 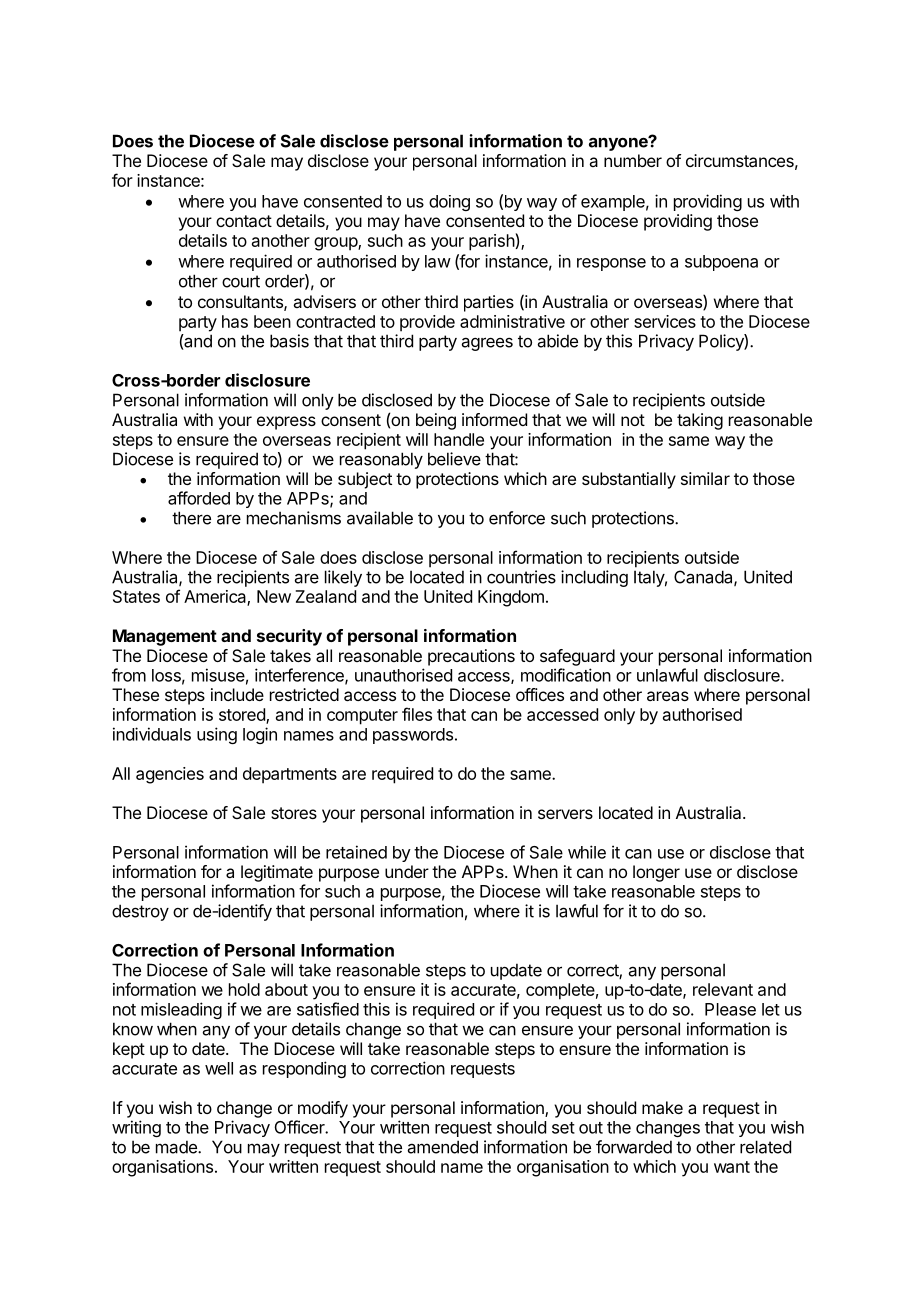 I want to click on areas, so click(x=668, y=696).
